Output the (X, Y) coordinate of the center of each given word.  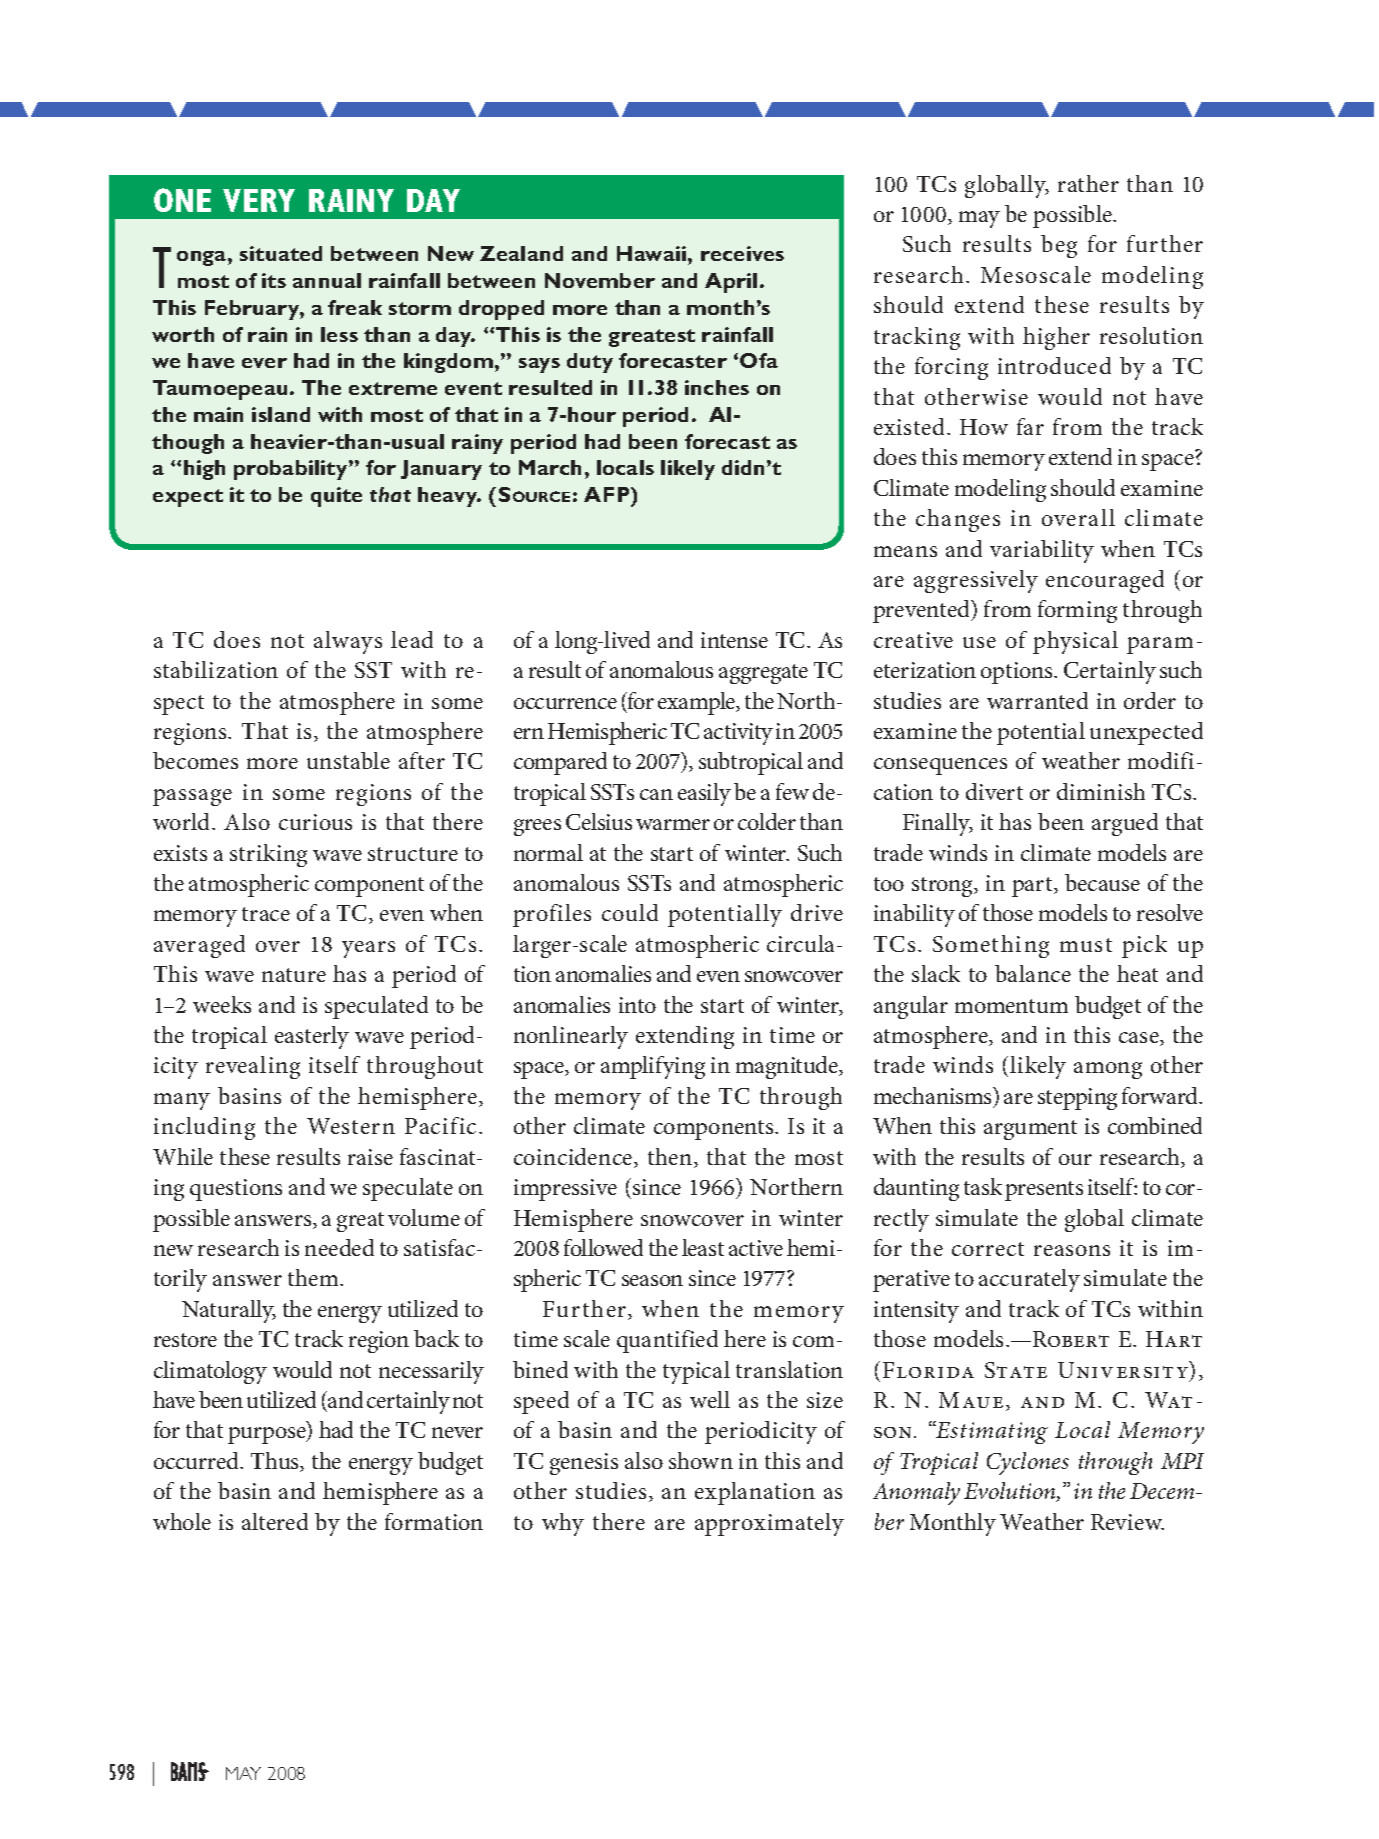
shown (701, 1460)
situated (281, 253)
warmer (673, 824)
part (1033, 887)
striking (268, 855)
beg (1059, 246)
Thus (276, 1462)
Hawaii (653, 253)
